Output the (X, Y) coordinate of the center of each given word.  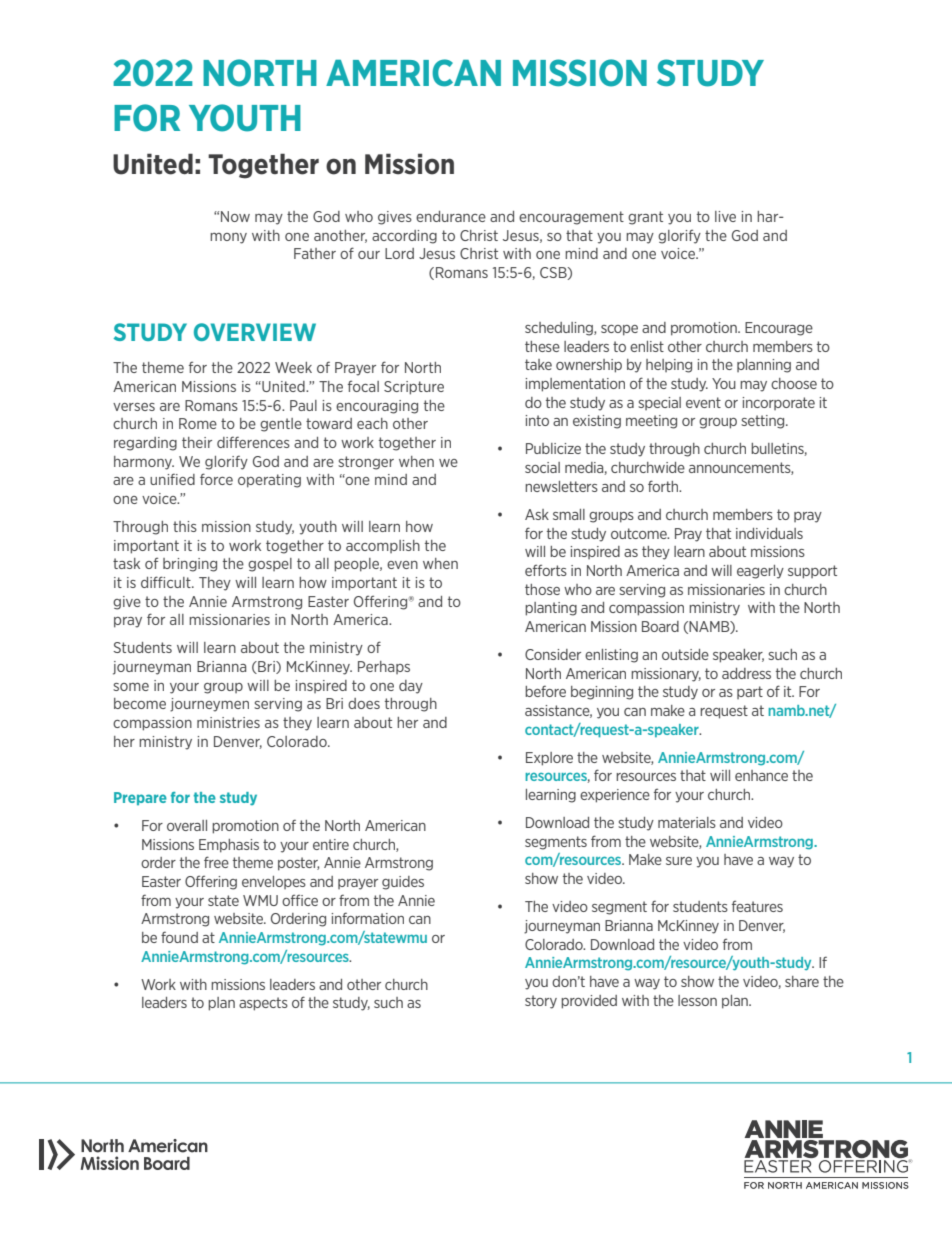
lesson (697, 1000)
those (542, 589)
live (725, 216)
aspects (263, 1004)
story (541, 1002)
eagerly (760, 572)
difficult (167, 582)
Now (235, 216)
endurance (451, 216)
